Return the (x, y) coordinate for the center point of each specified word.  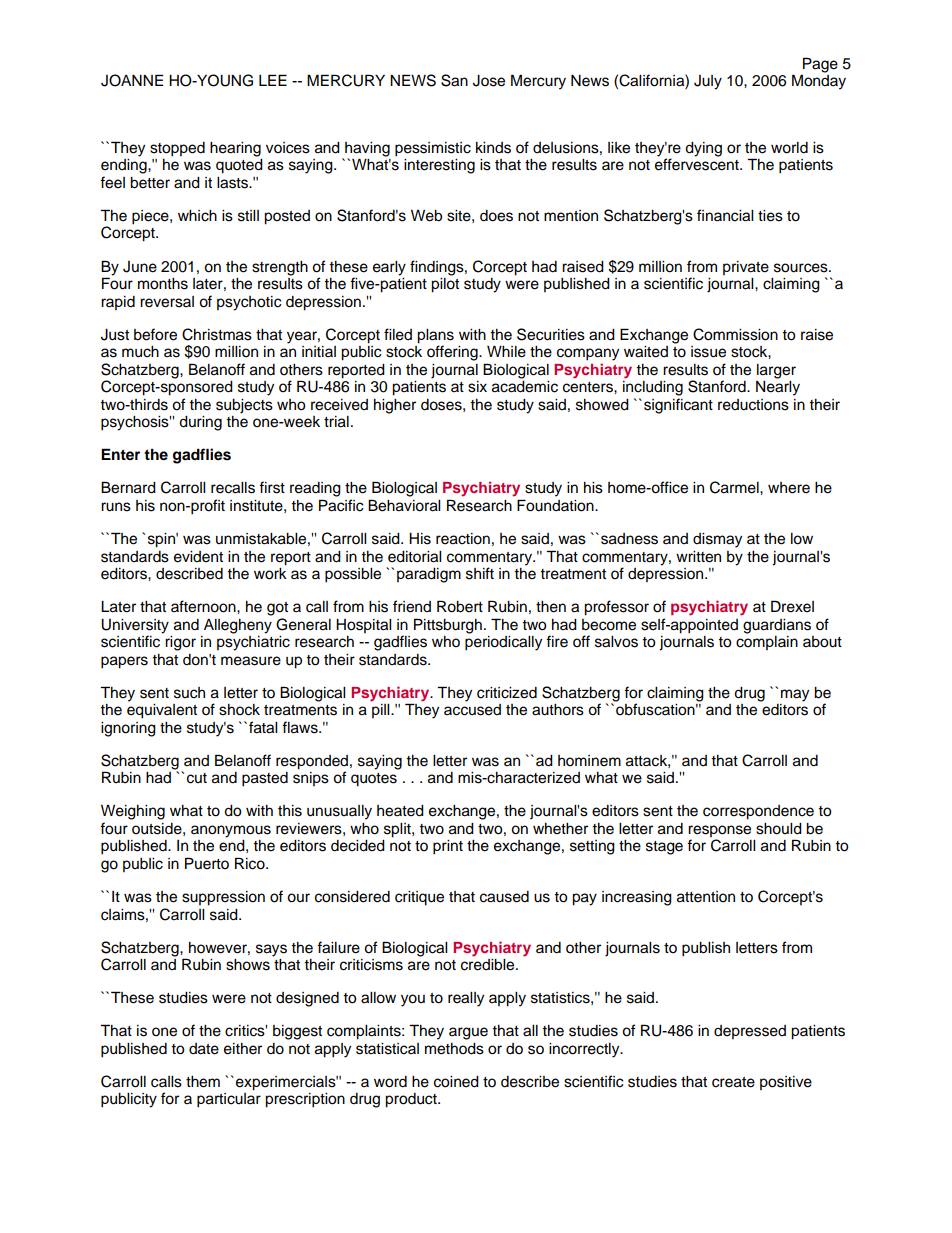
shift (480, 573)
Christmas (217, 334)
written (698, 557)
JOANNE (132, 80)
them (203, 1082)
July (708, 82)
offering (453, 353)
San (454, 80)
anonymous (231, 831)
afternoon (204, 606)
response (719, 832)
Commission (735, 334)
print (448, 847)
